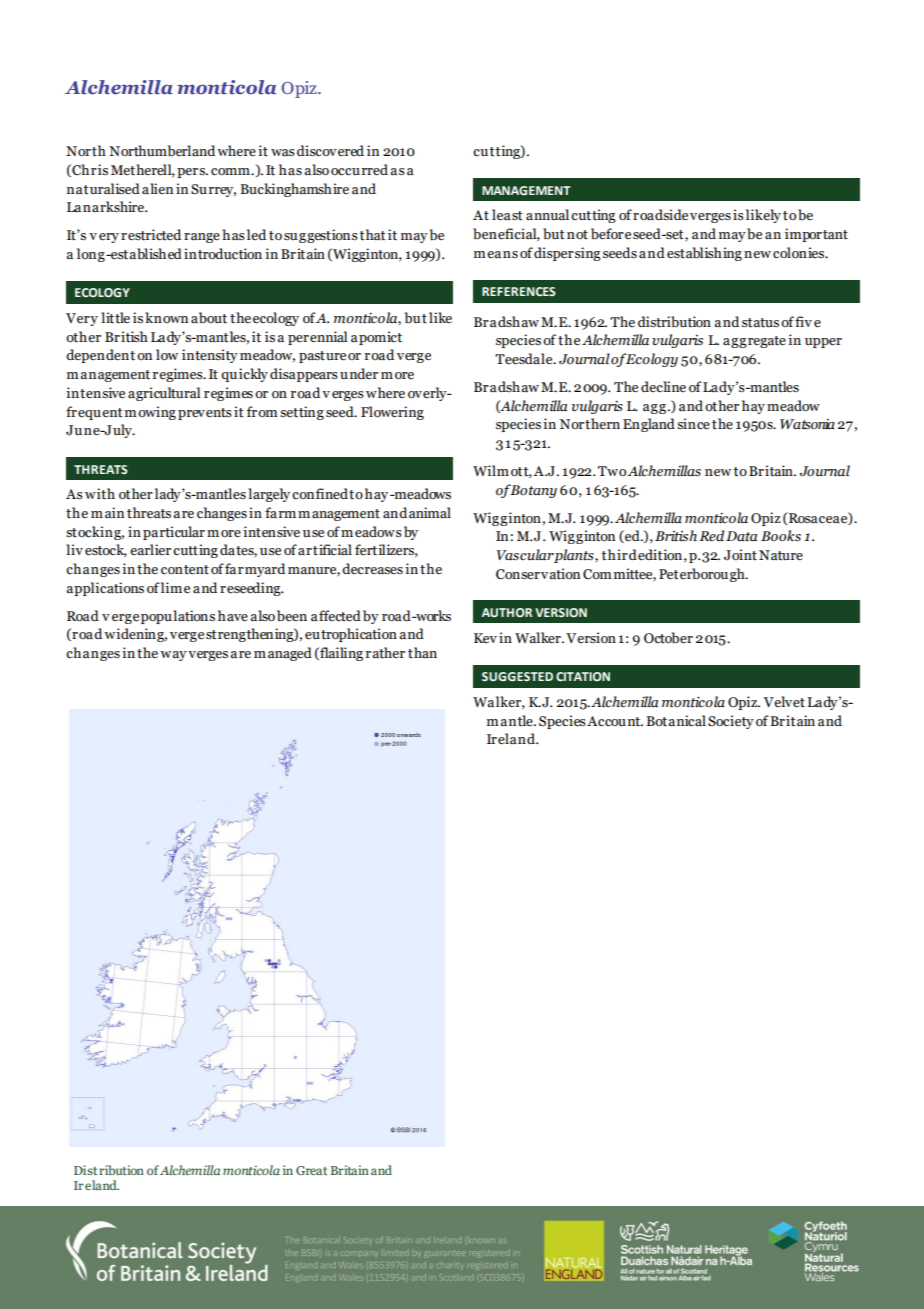 The width and height of the screenshot is (924, 1309). I want to click on Account, so click(615, 721).
